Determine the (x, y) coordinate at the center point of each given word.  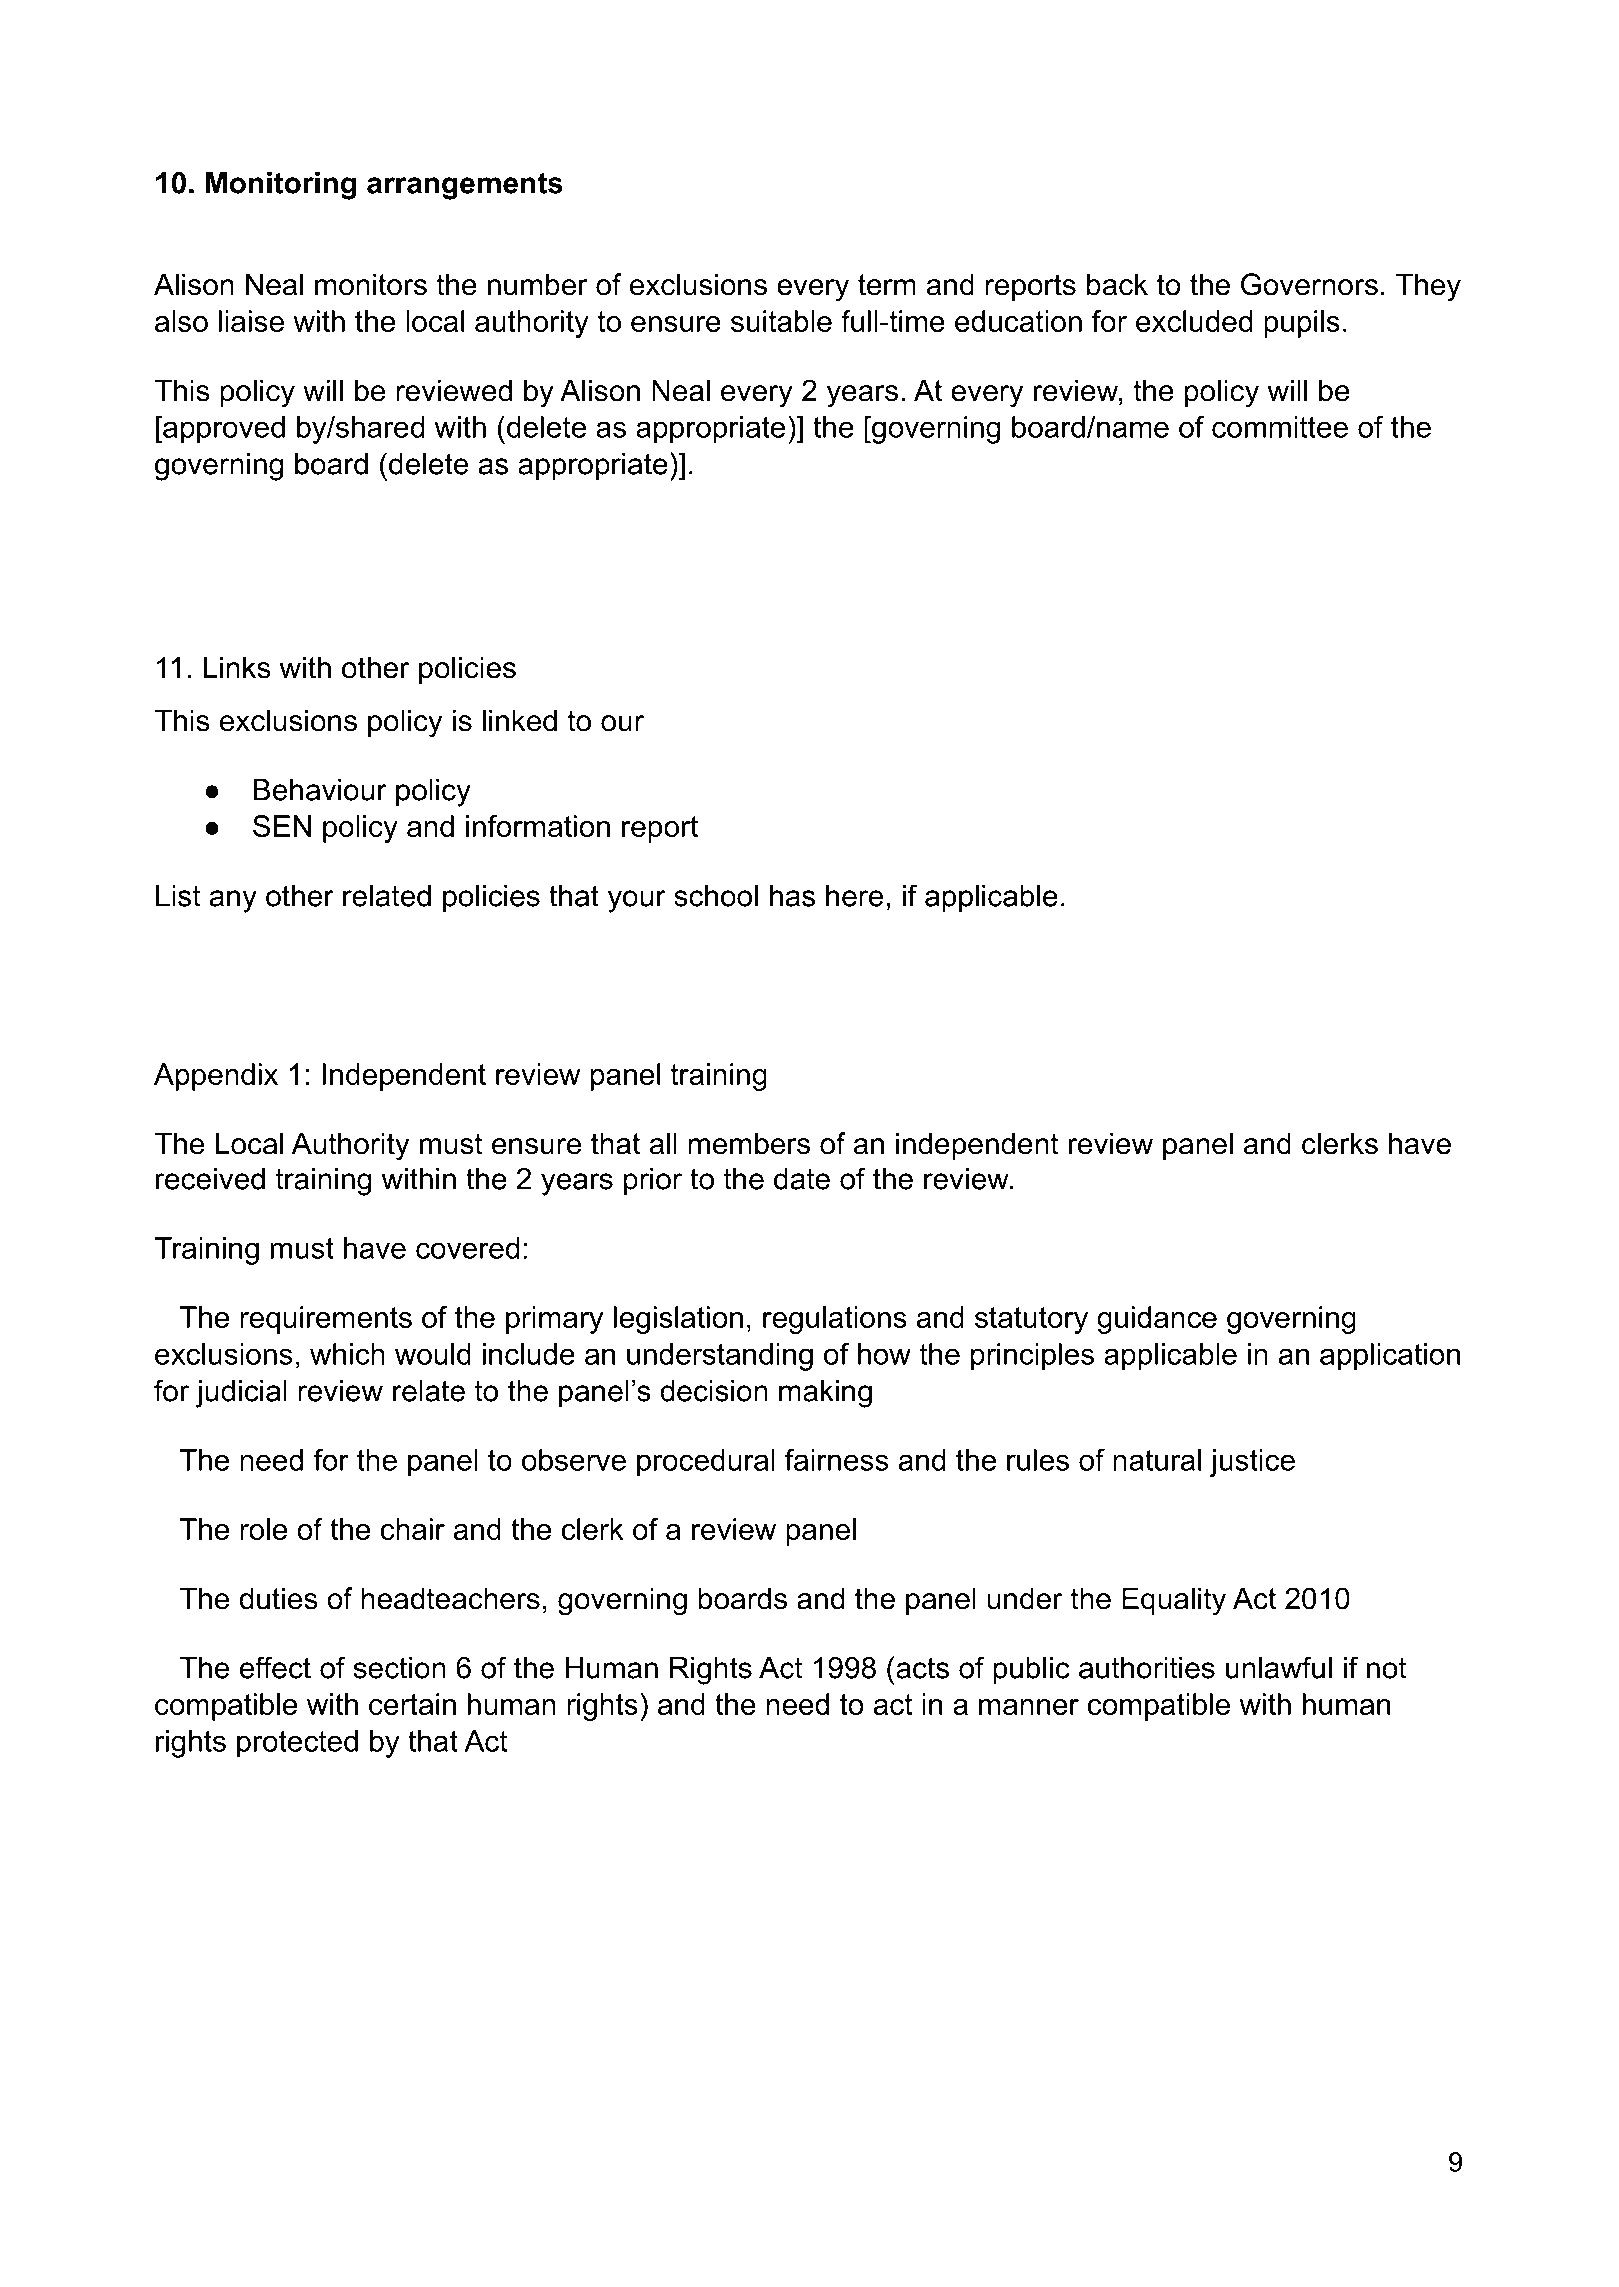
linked (520, 720)
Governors (1309, 284)
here (854, 896)
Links (237, 667)
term (887, 285)
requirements (326, 1320)
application (1390, 1357)
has (792, 896)
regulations (835, 1320)
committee (1280, 427)
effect (275, 1667)
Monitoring (281, 186)
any (233, 901)
